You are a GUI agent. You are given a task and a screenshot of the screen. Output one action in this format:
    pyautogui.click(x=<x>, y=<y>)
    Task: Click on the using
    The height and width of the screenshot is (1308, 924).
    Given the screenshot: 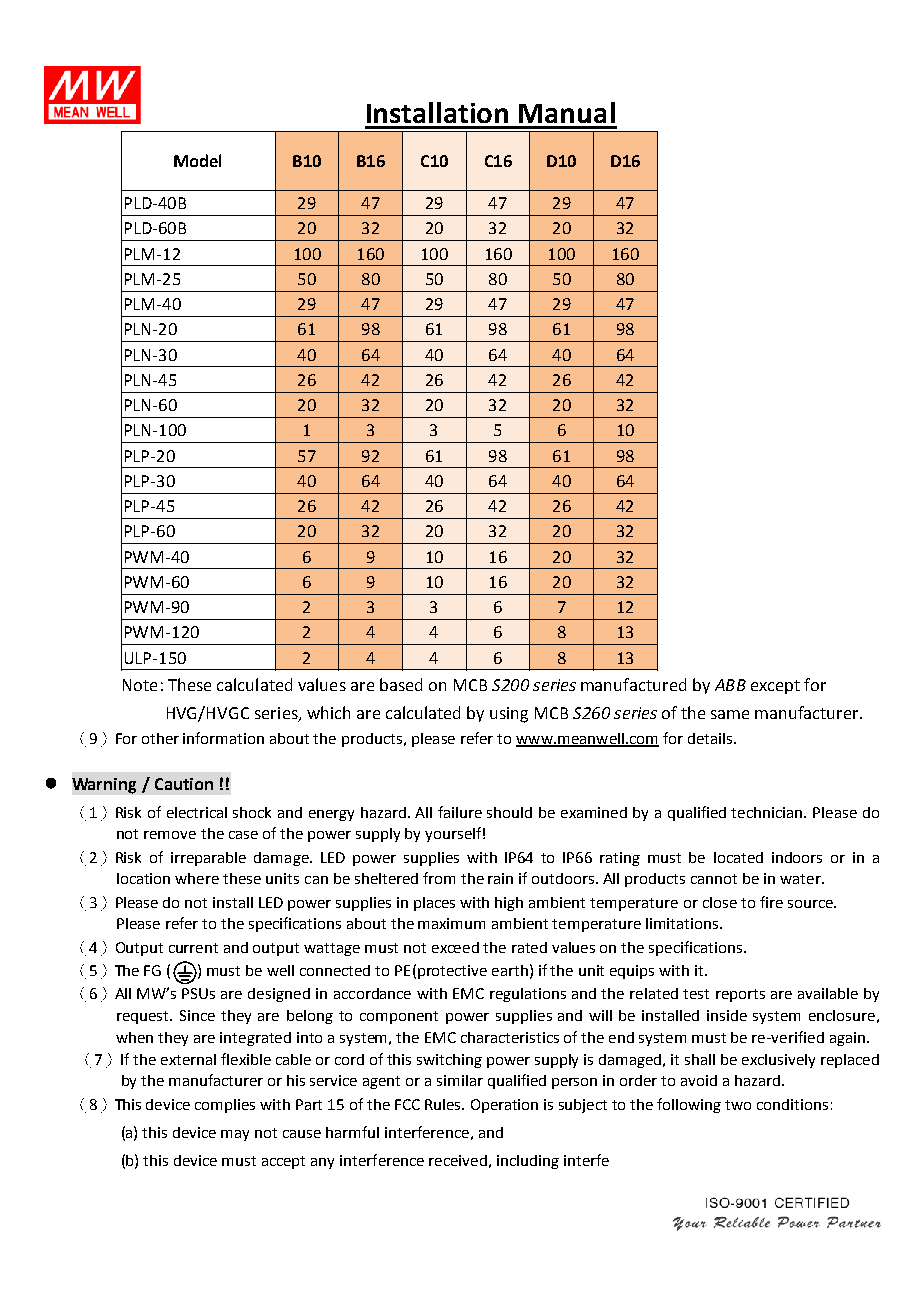 What is the action you would take?
    pyautogui.click(x=509, y=715)
